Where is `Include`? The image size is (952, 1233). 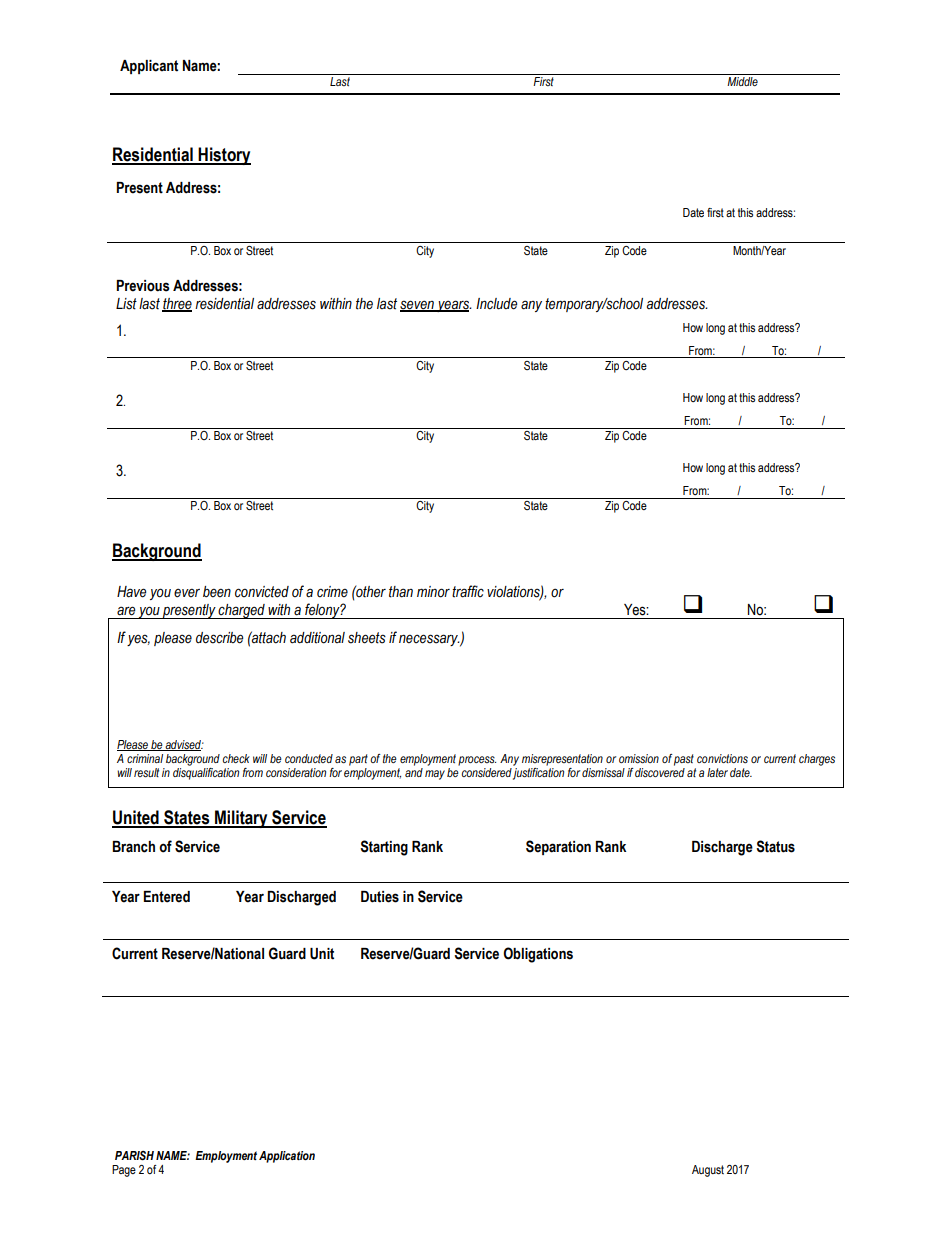
Include is located at coordinates (496, 304).
